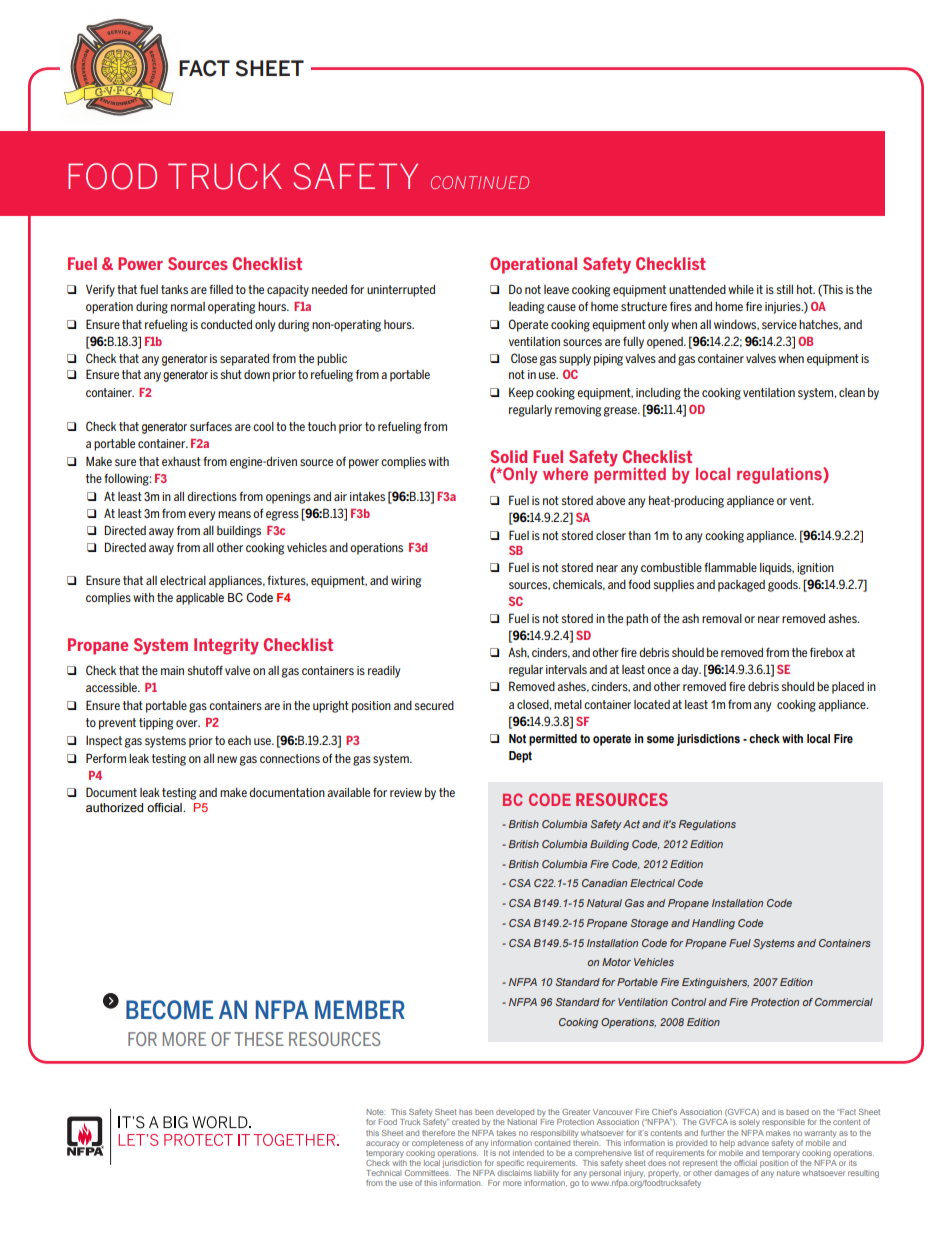 The image size is (952, 1233). Describe the element at coordinates (660, 739) in the screenshot. I see `some` at that location.
